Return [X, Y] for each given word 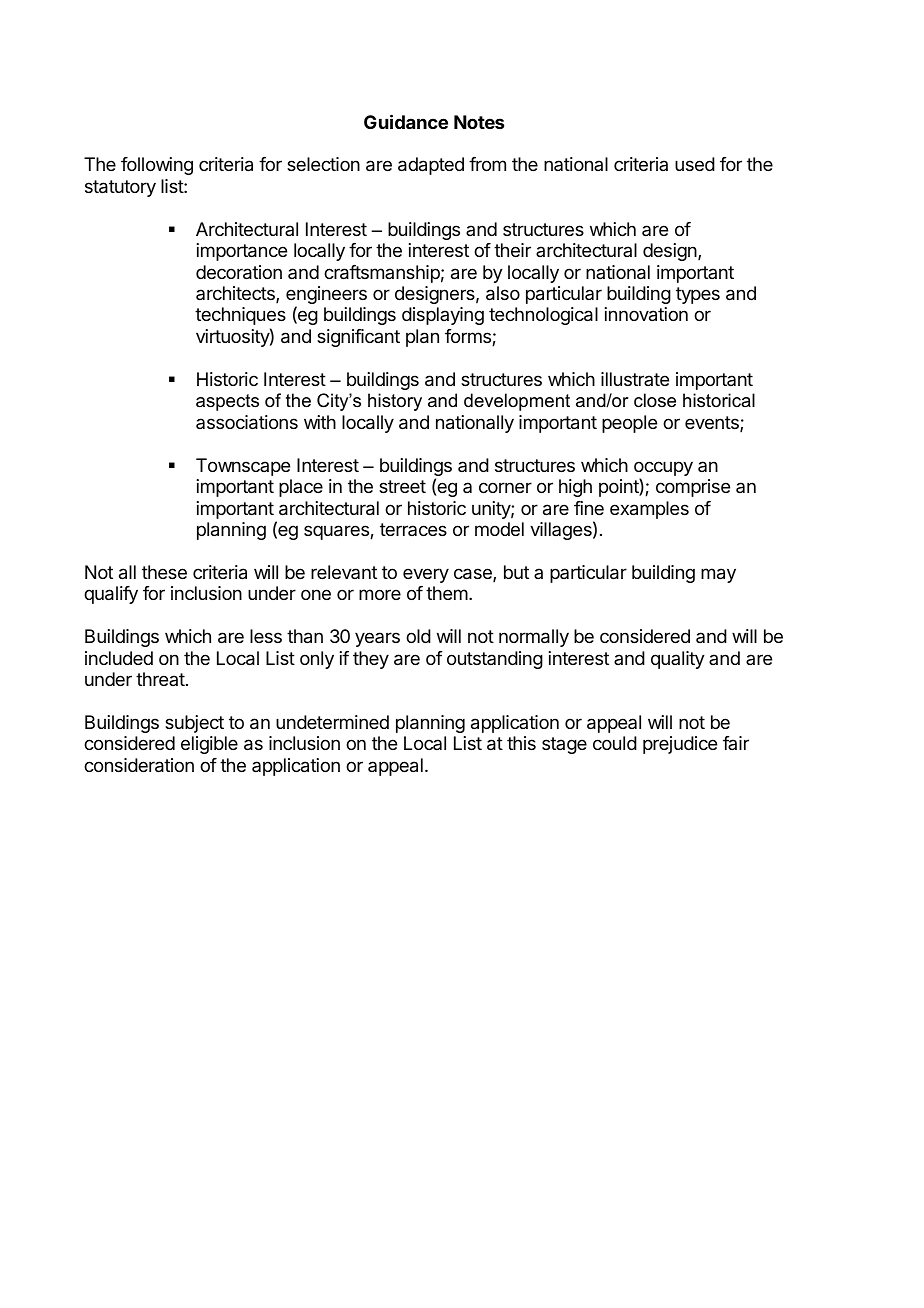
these [164, 572]
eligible [209, 745]
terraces [413, 529]
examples [649, 510]
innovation [646, 314]
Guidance [406, 121]
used [695, 164]
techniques [240, 316]
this [521, 743]
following [157, 166]
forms [469, 337]
